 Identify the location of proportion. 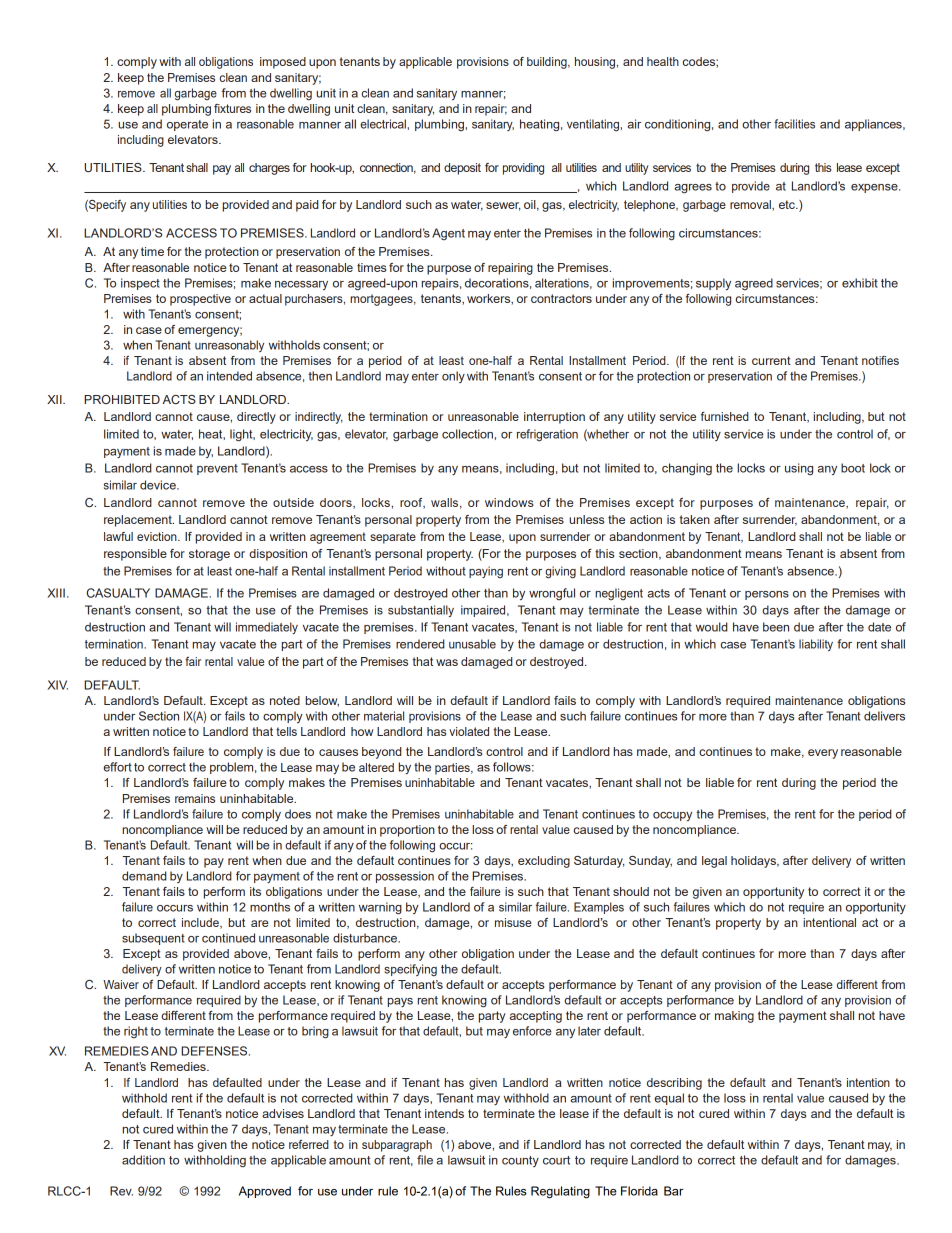
(407, 831).
